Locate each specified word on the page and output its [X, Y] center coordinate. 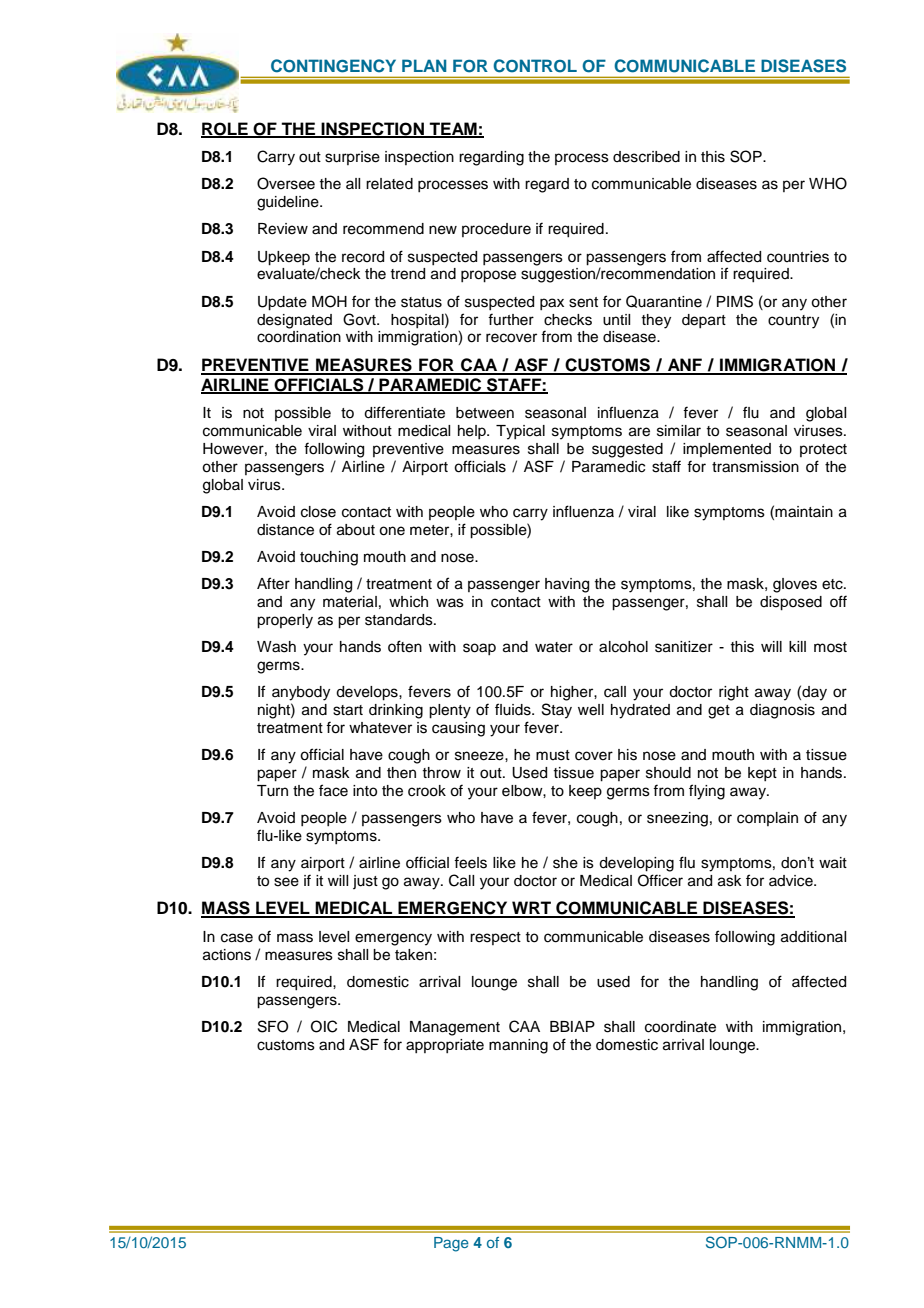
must [553, 755]
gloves [795, 585]
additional [813, 937]
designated [294, 321]
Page [451, 1244]
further [511, 319]
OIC [324, 1026]
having [567, 585]
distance [285, 530]
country [793, 322]
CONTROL [535, 66]
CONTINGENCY [333, 66]
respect [495, 938]
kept [762, 774]
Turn [272, 791]
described [646, 157]
